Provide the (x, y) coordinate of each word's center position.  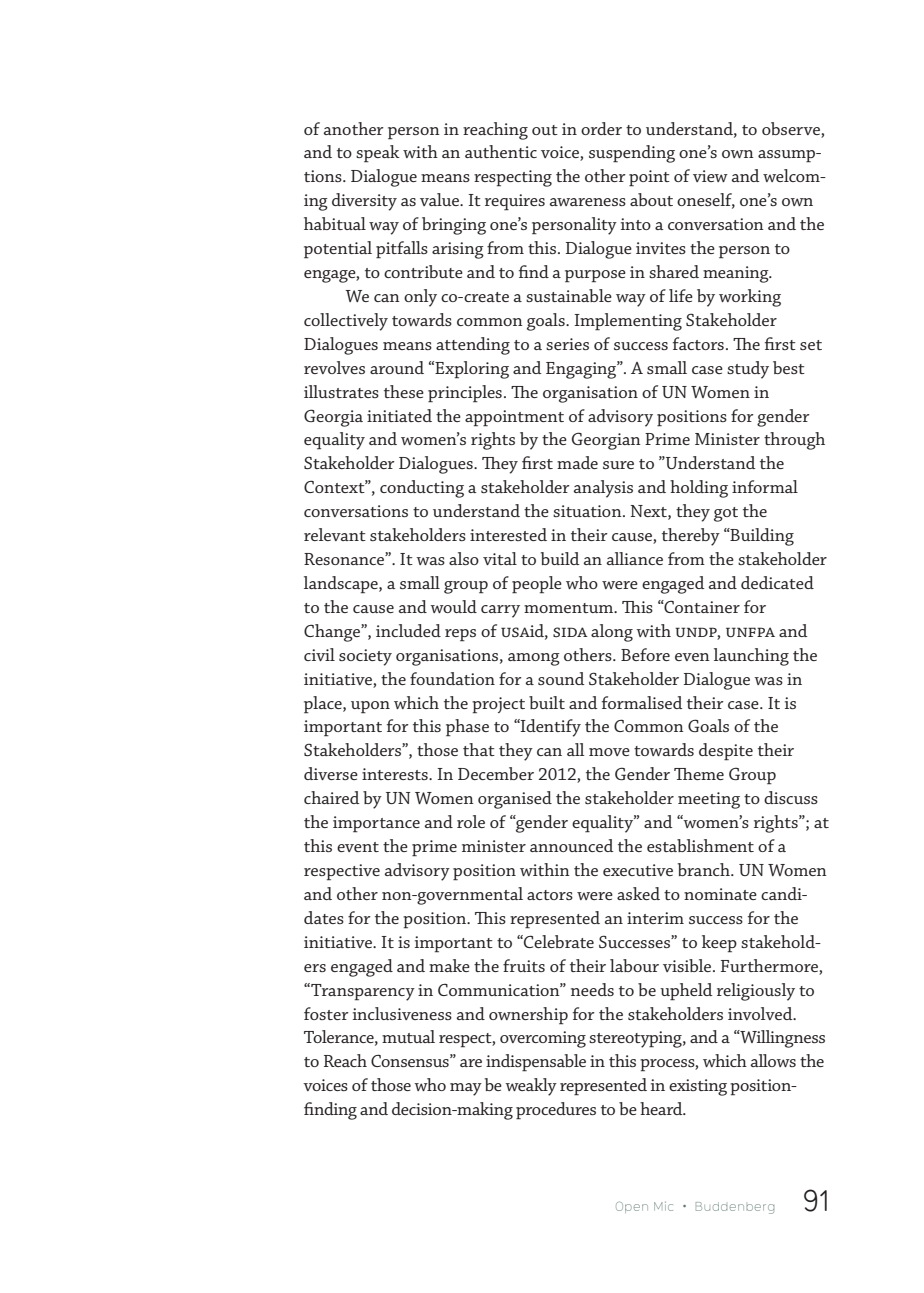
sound (561, 678)
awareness (588, 202)
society (365, 657)
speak (378, 154)
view (710, 176)
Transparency (362, 992)
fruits (524, 965)
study (748, 370)
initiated (399, 415)
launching (751, 657)
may (466, 1089)
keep (719, 944)
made (577, 462)
